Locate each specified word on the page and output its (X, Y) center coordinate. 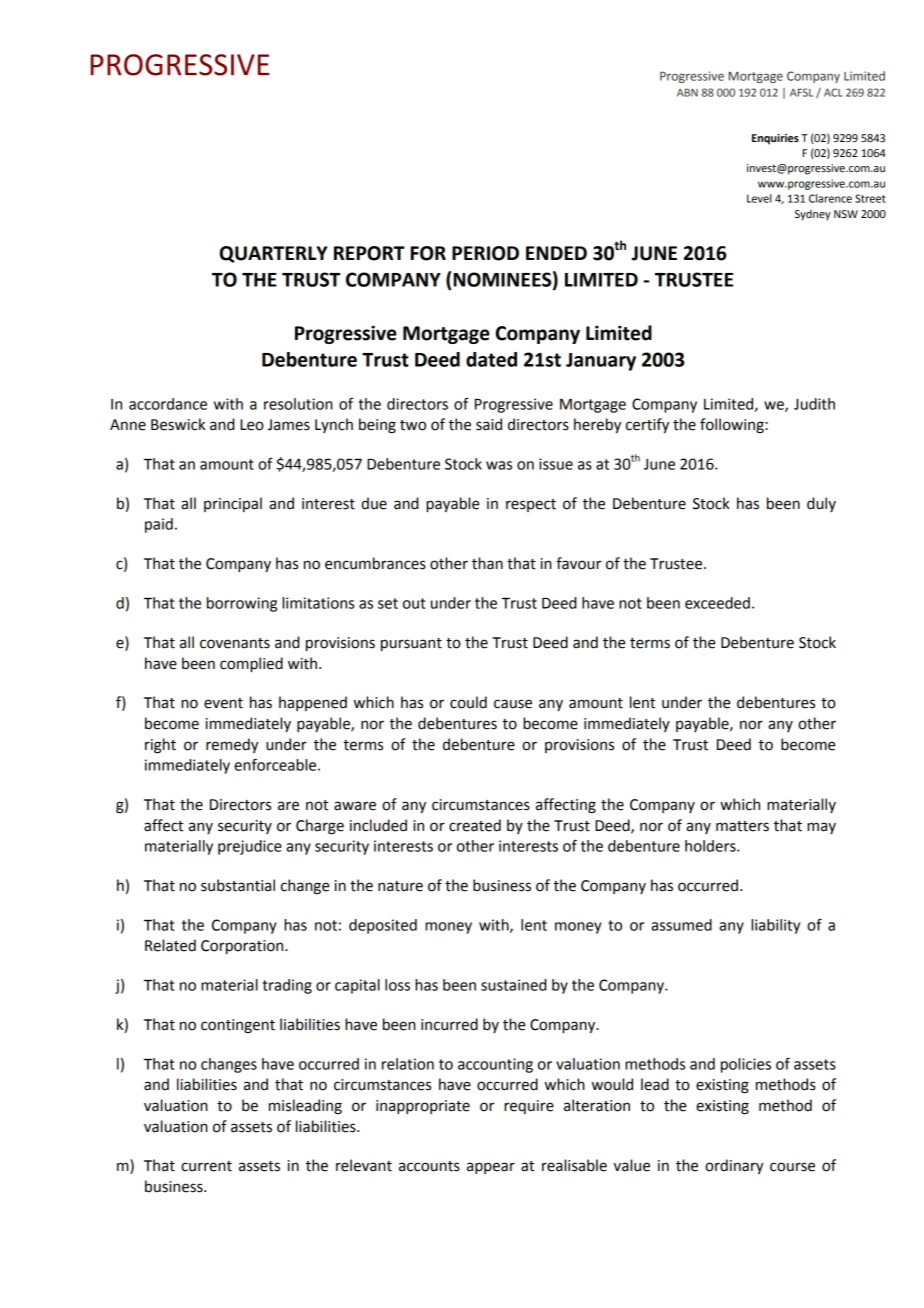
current (206, 1166)
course (792, 1167)
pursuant (411, 644)
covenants (235, 643)
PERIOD (485, 253)
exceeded (717, 603)
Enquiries (775, 139)
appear (491, 1168)
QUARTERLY (273, 254)
